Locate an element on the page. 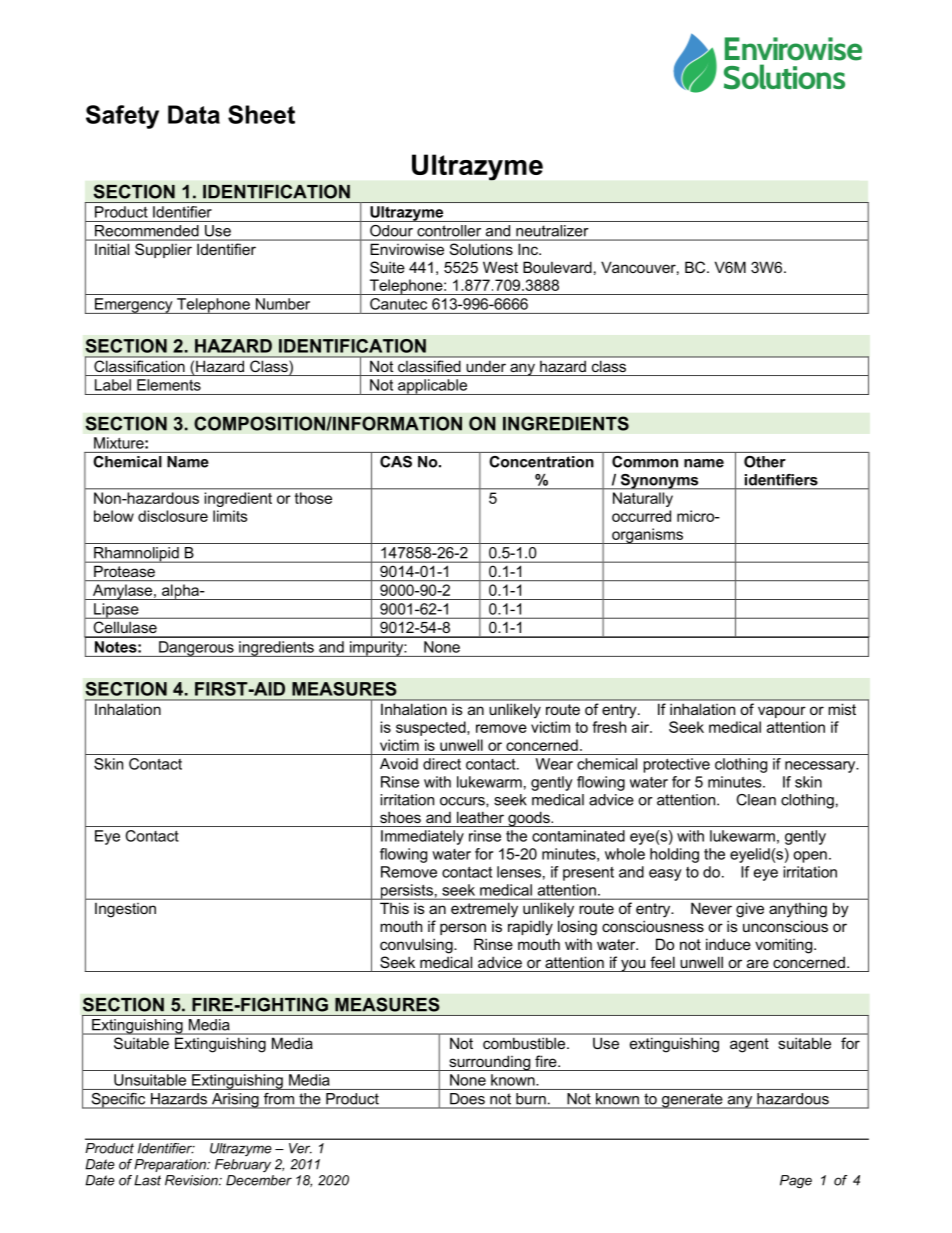 The height and width of the image is (1233, 952). Other is located at coordinates (765, 462).
